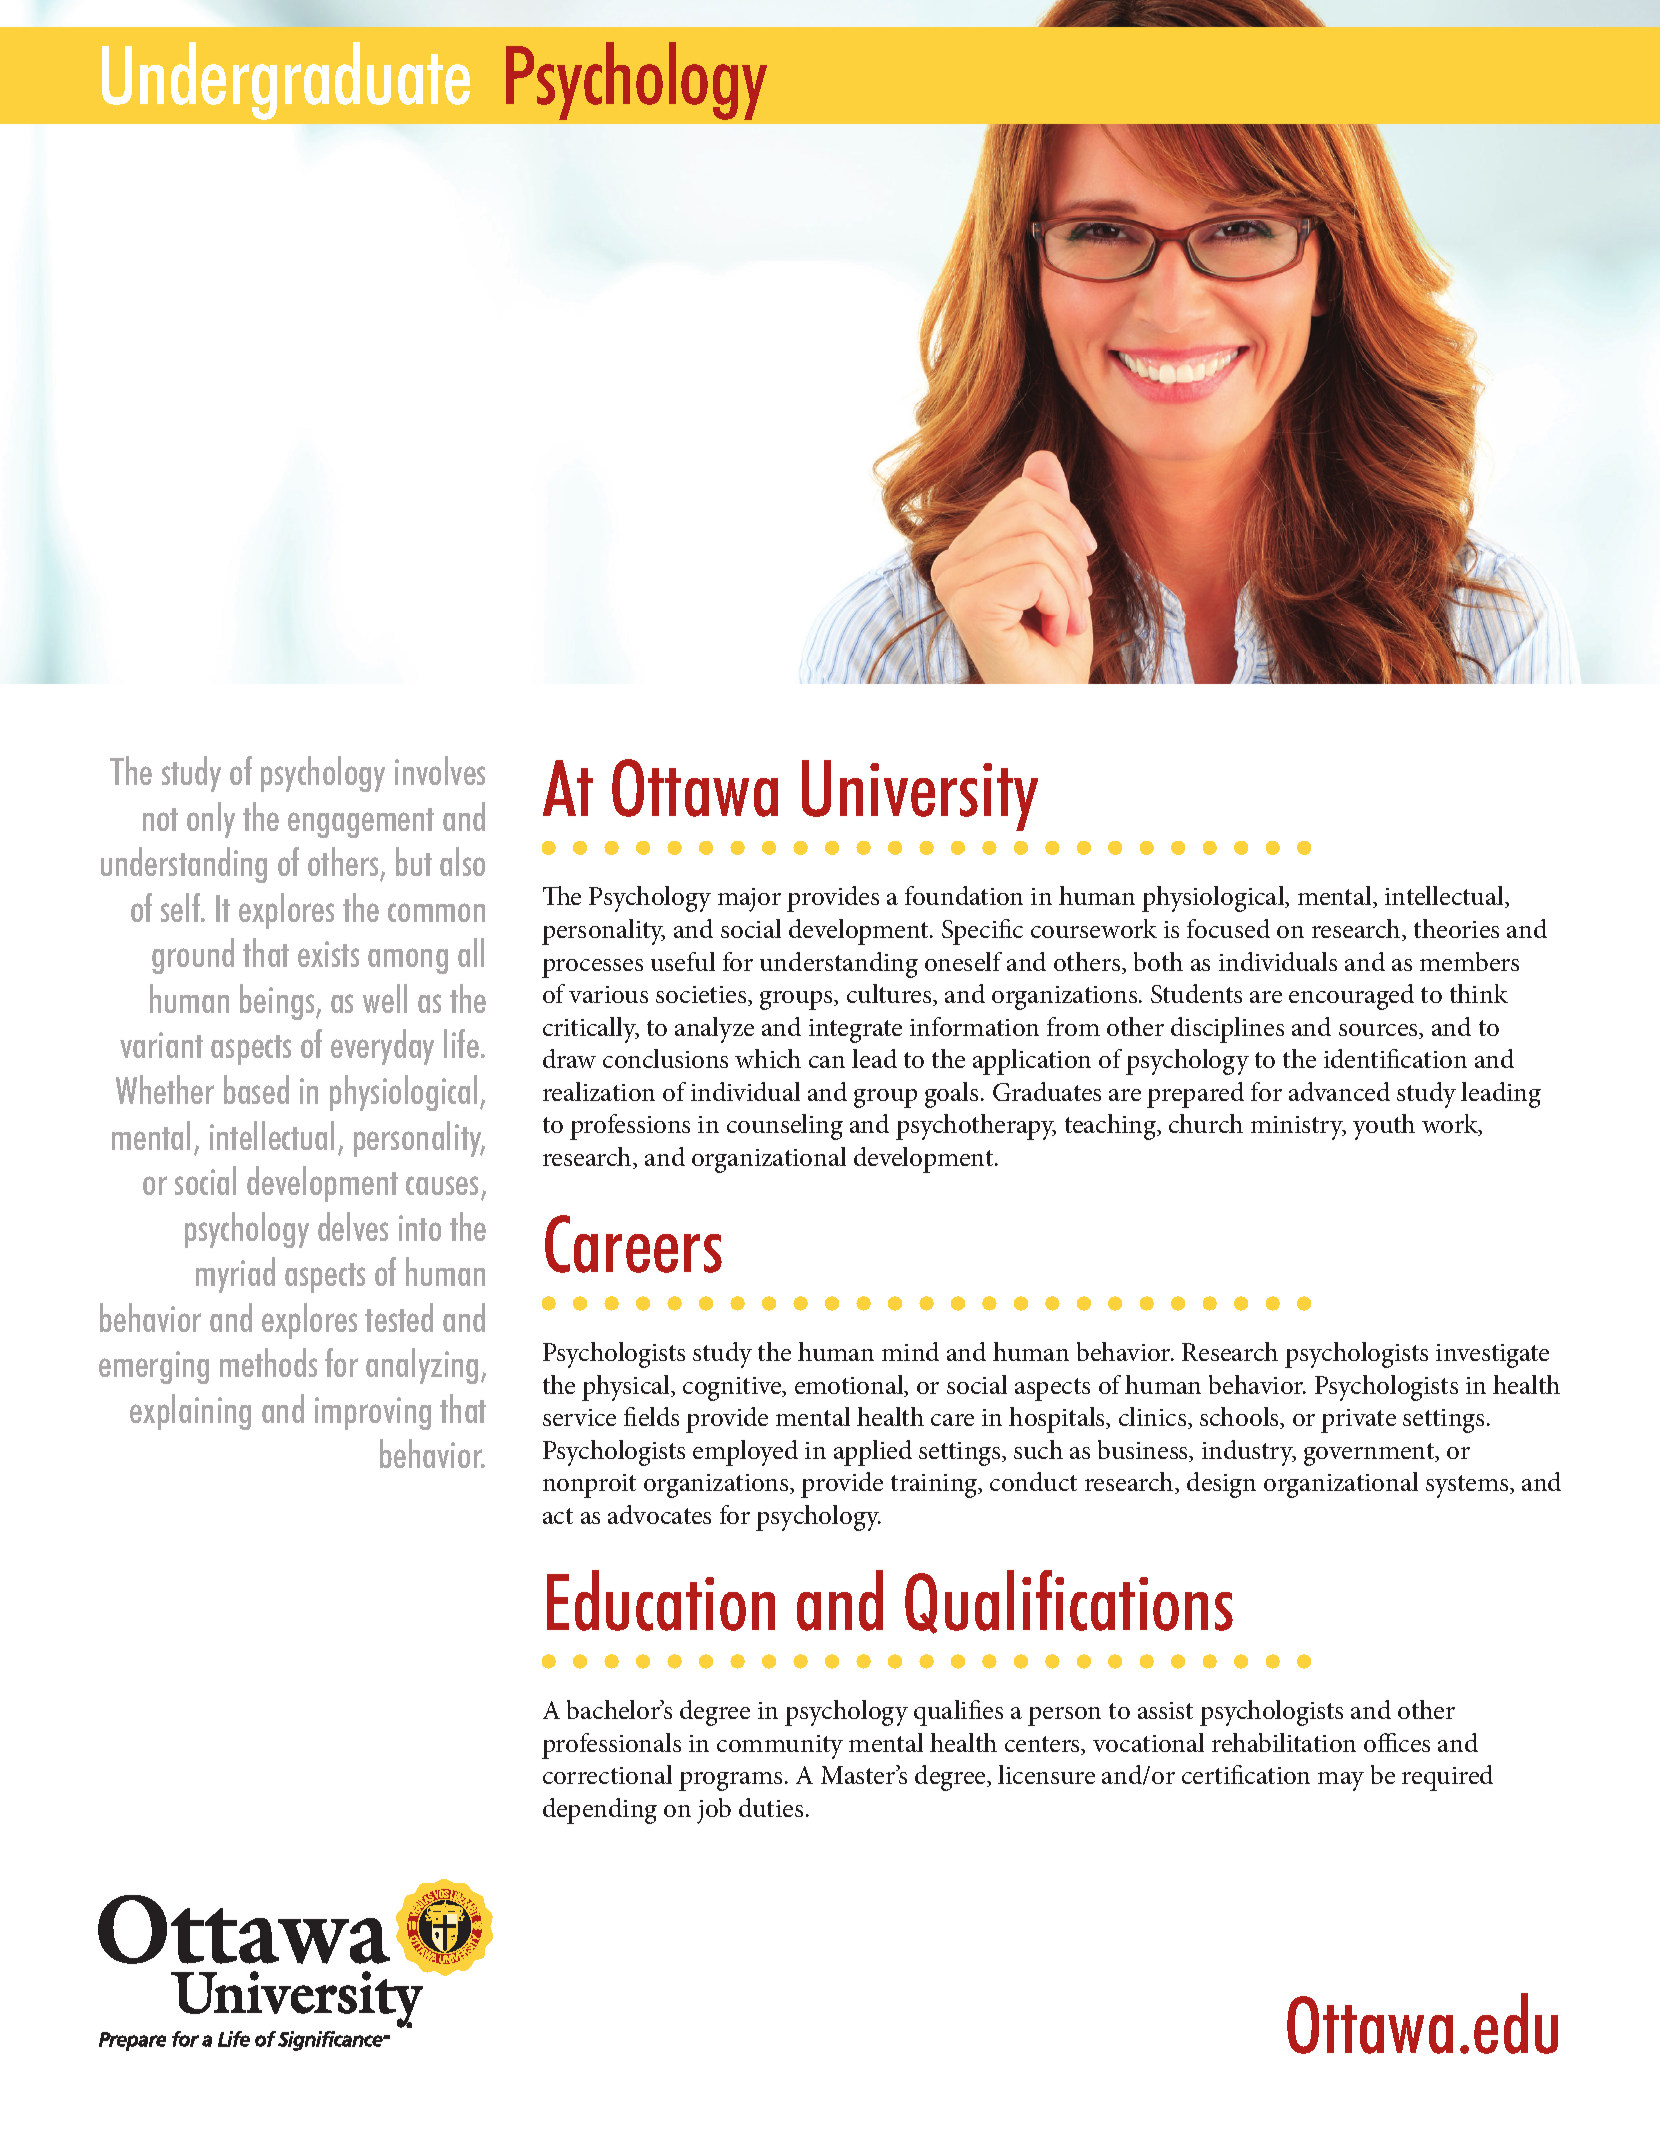  What do you see at coordinates (749, 900) in the image?
I see `major` at bounding box center [749, 900].
